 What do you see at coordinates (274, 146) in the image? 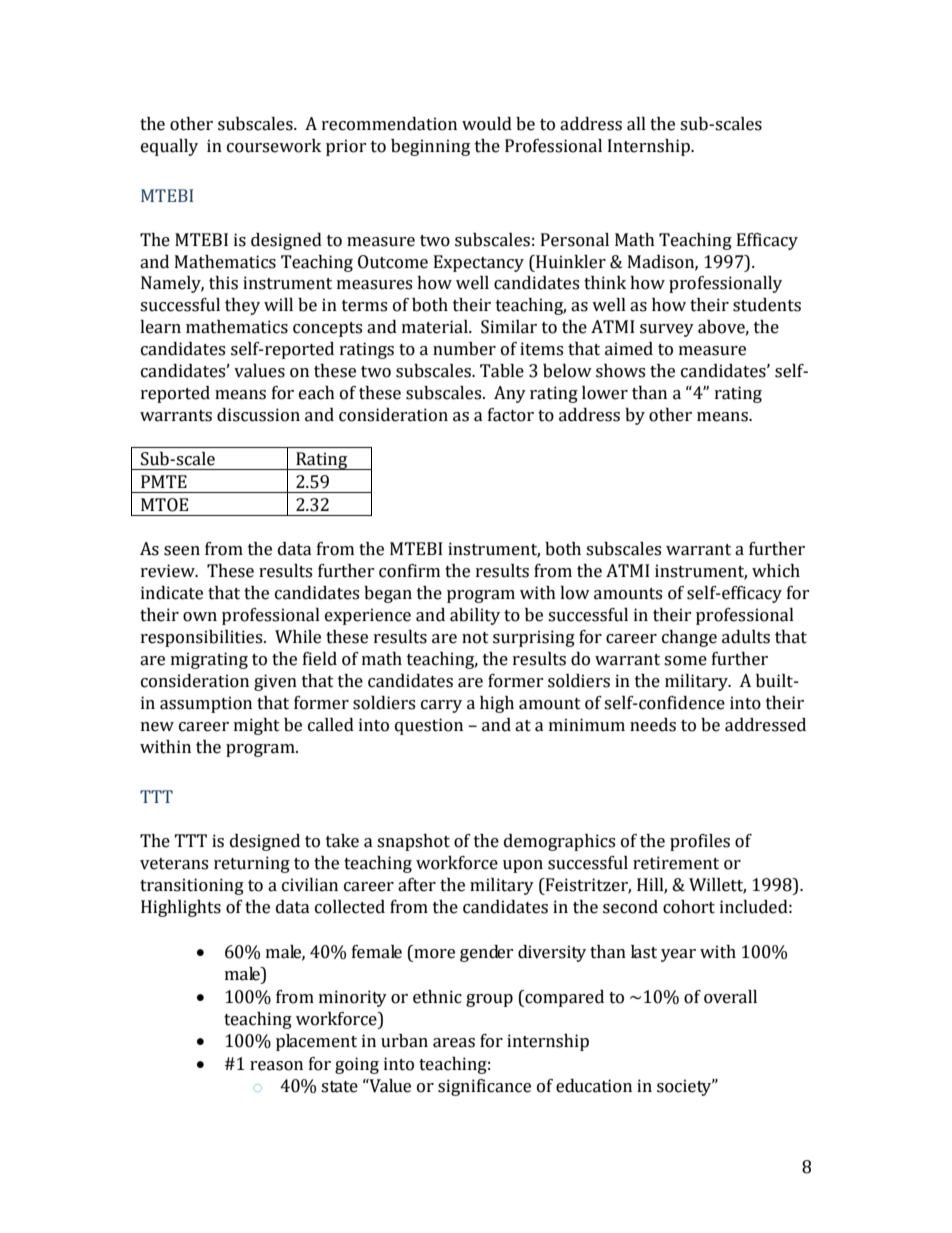
I see `coursework` at bounding box center [274, 146].
